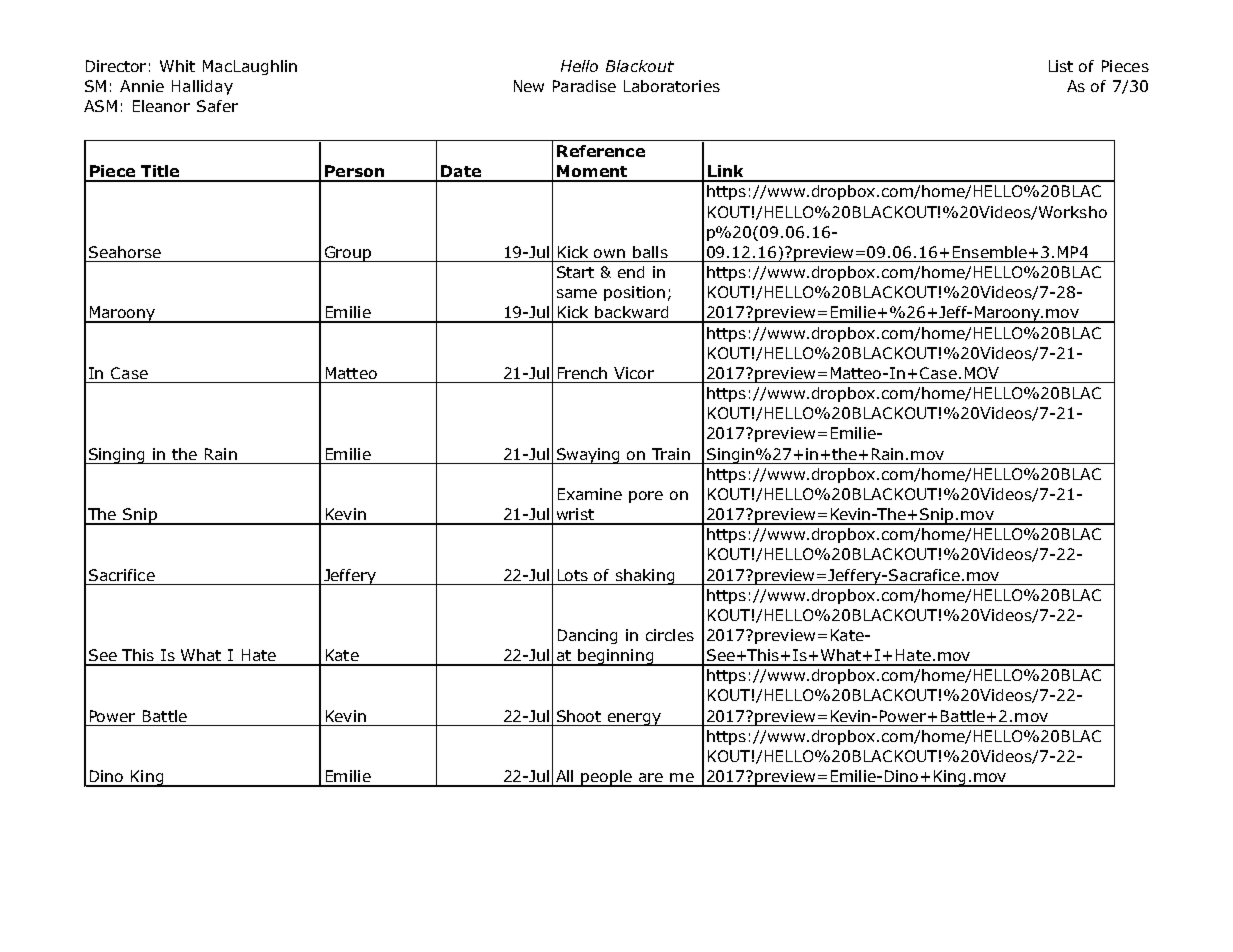  Describe the element at coordinates (609, 253) in the image. I see `own` at that location.
